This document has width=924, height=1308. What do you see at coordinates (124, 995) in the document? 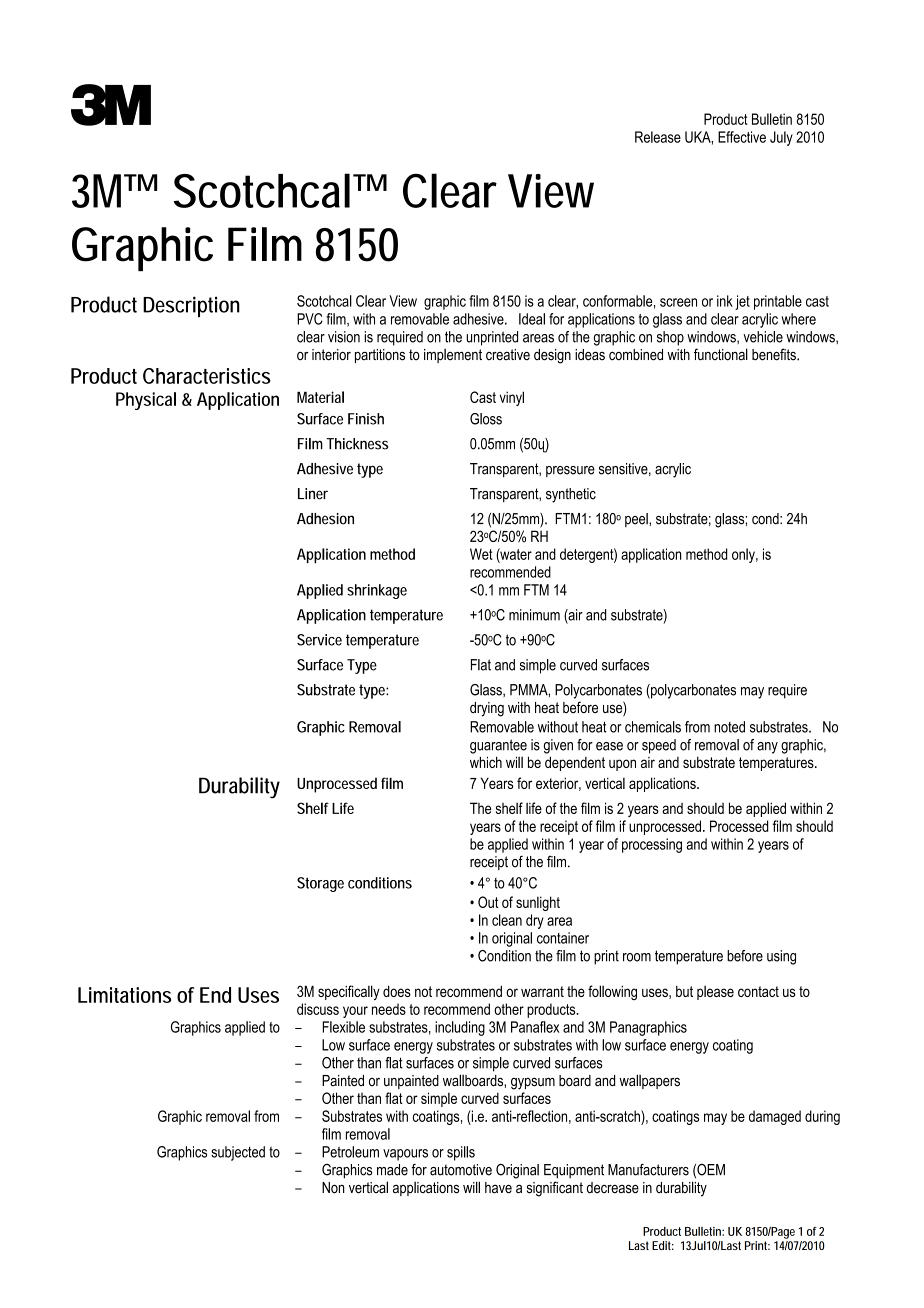
I see `Limitations` at bounding box center [124, 995].
